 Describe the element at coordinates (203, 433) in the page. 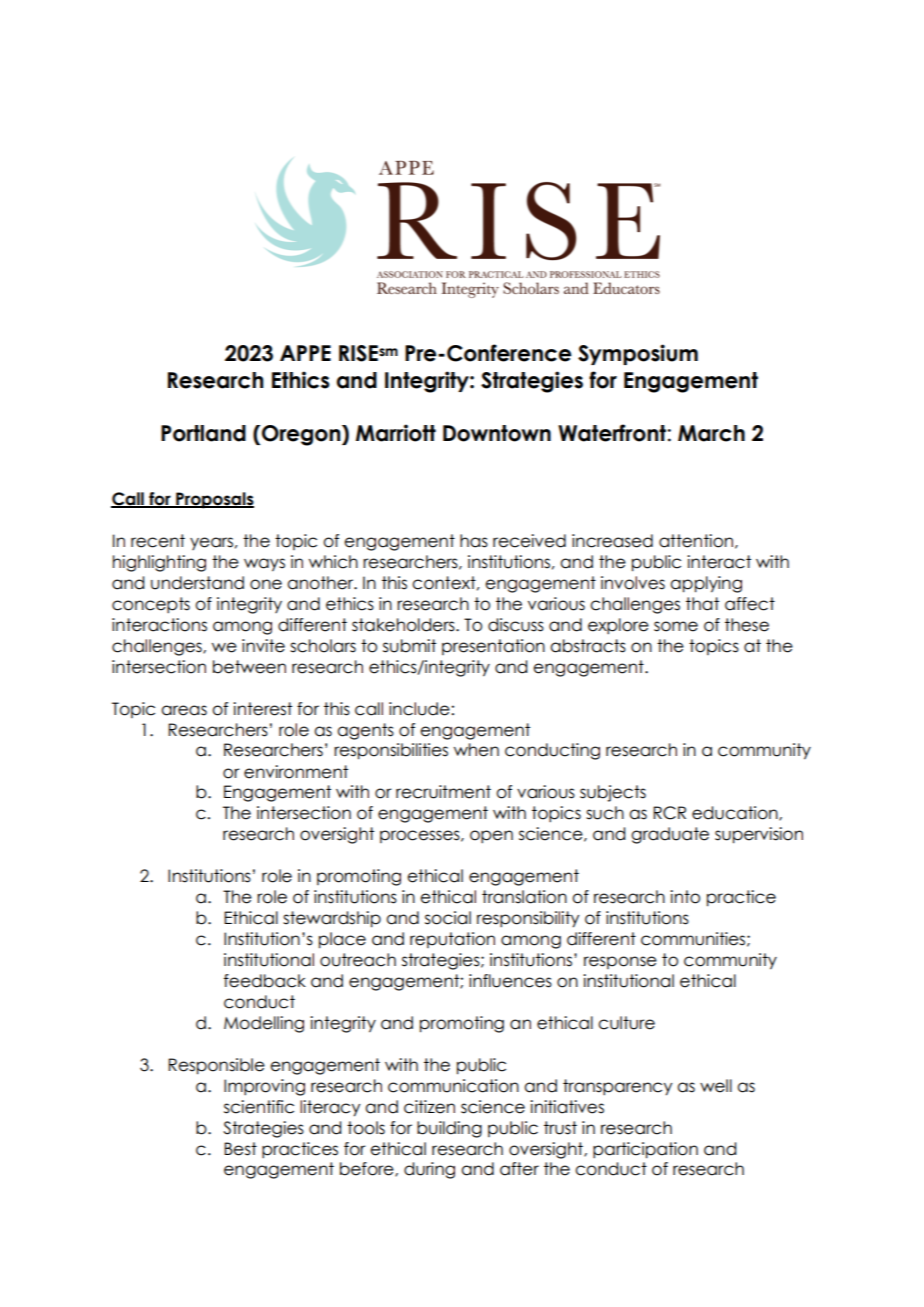

I see `Portland` at that location.
